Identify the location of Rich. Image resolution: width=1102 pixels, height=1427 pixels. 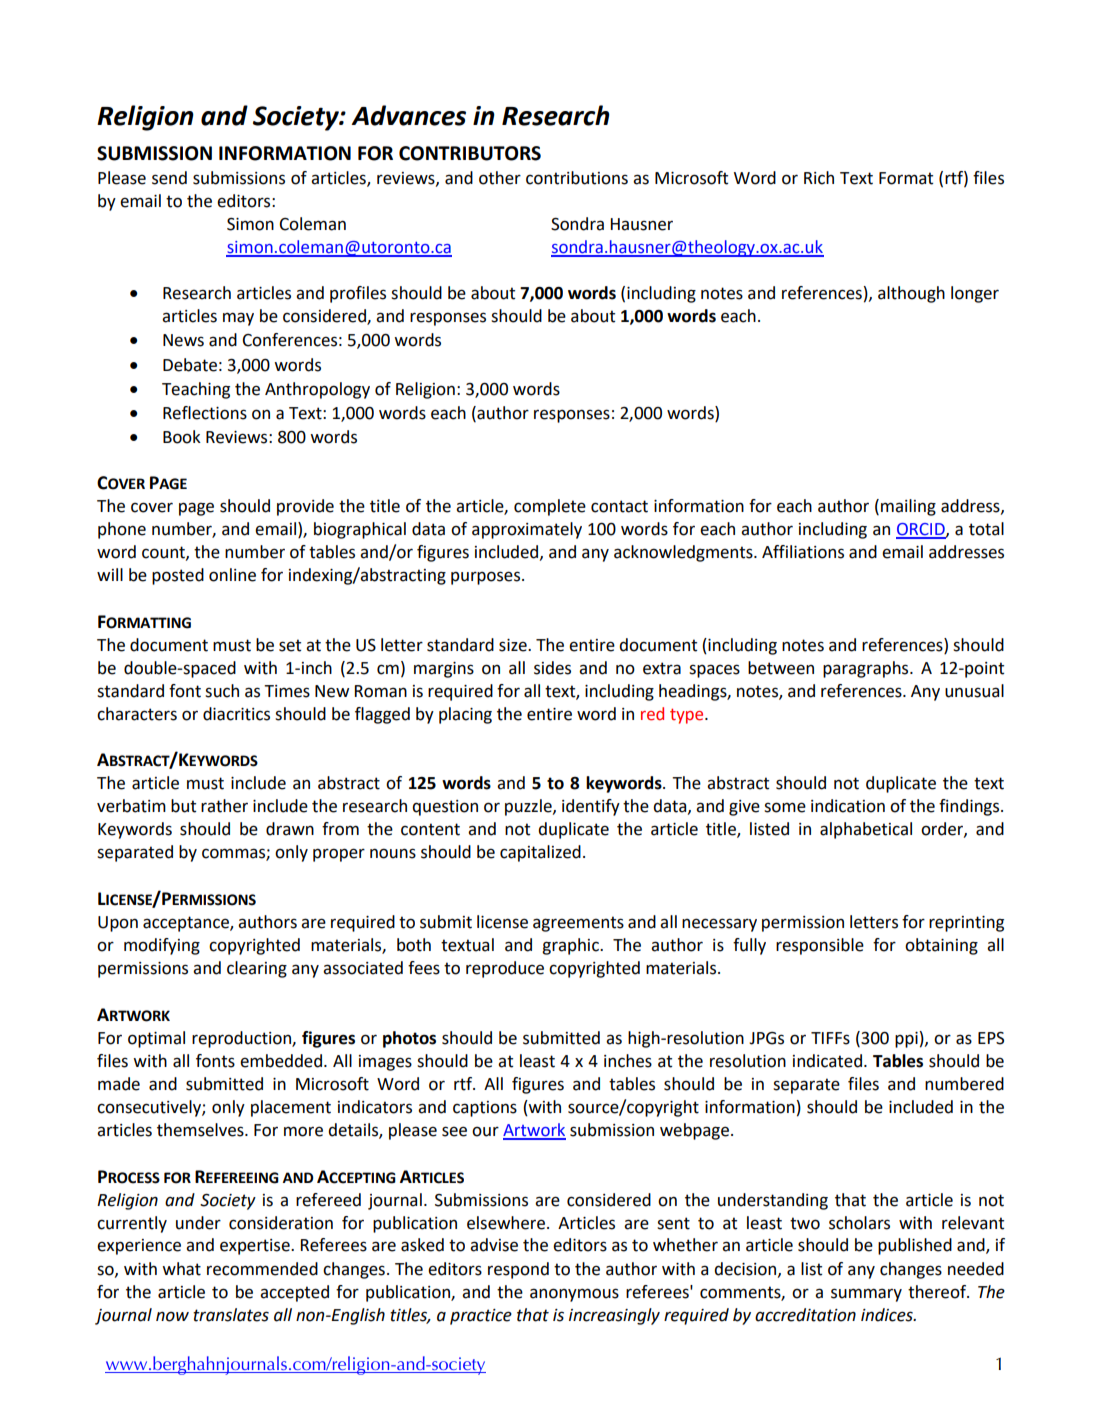
(819, 178).
